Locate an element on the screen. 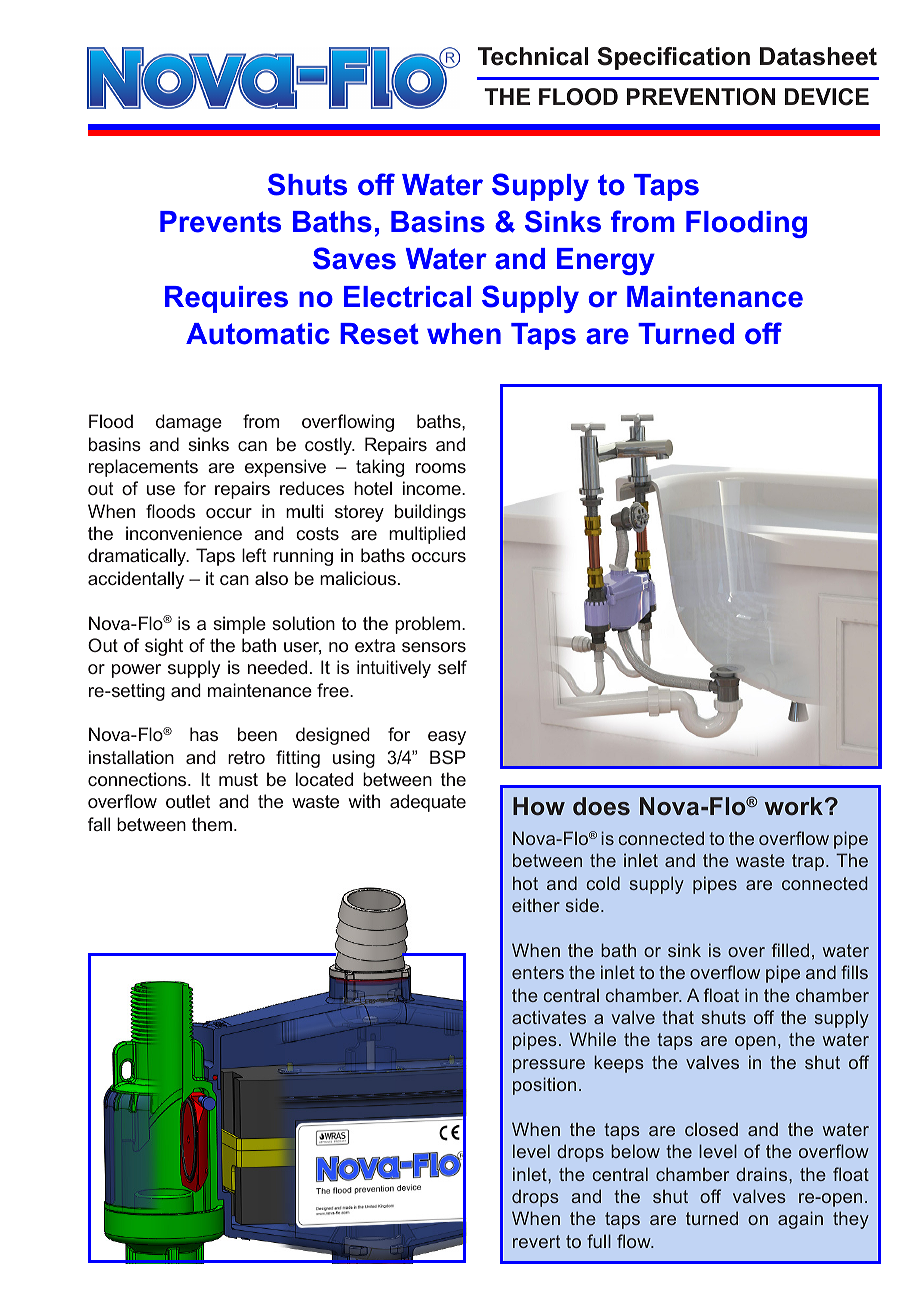  Energy is located at coordinates (606, 261).
